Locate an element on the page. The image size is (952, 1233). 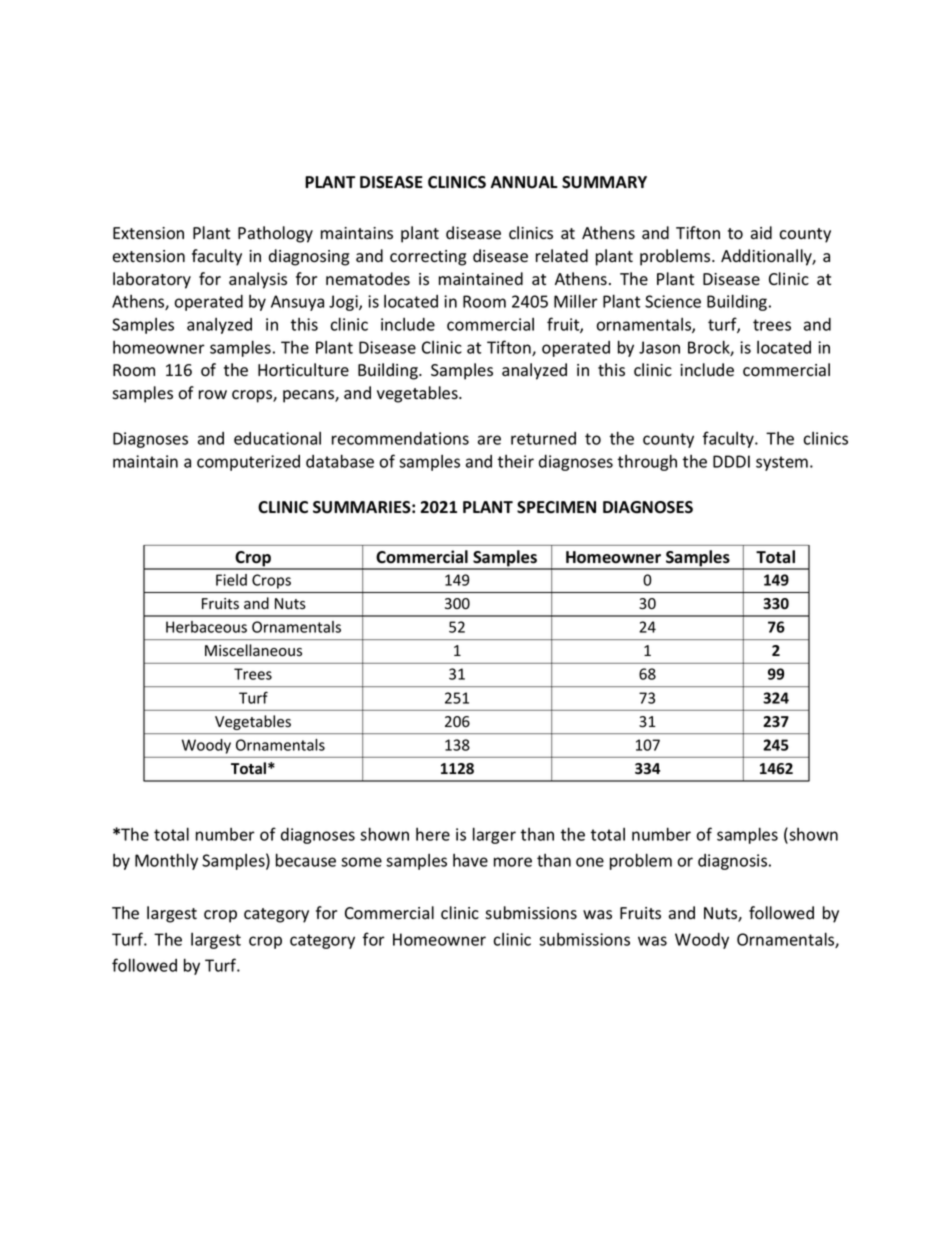
Monthly is located at coordinates (166, 861).
